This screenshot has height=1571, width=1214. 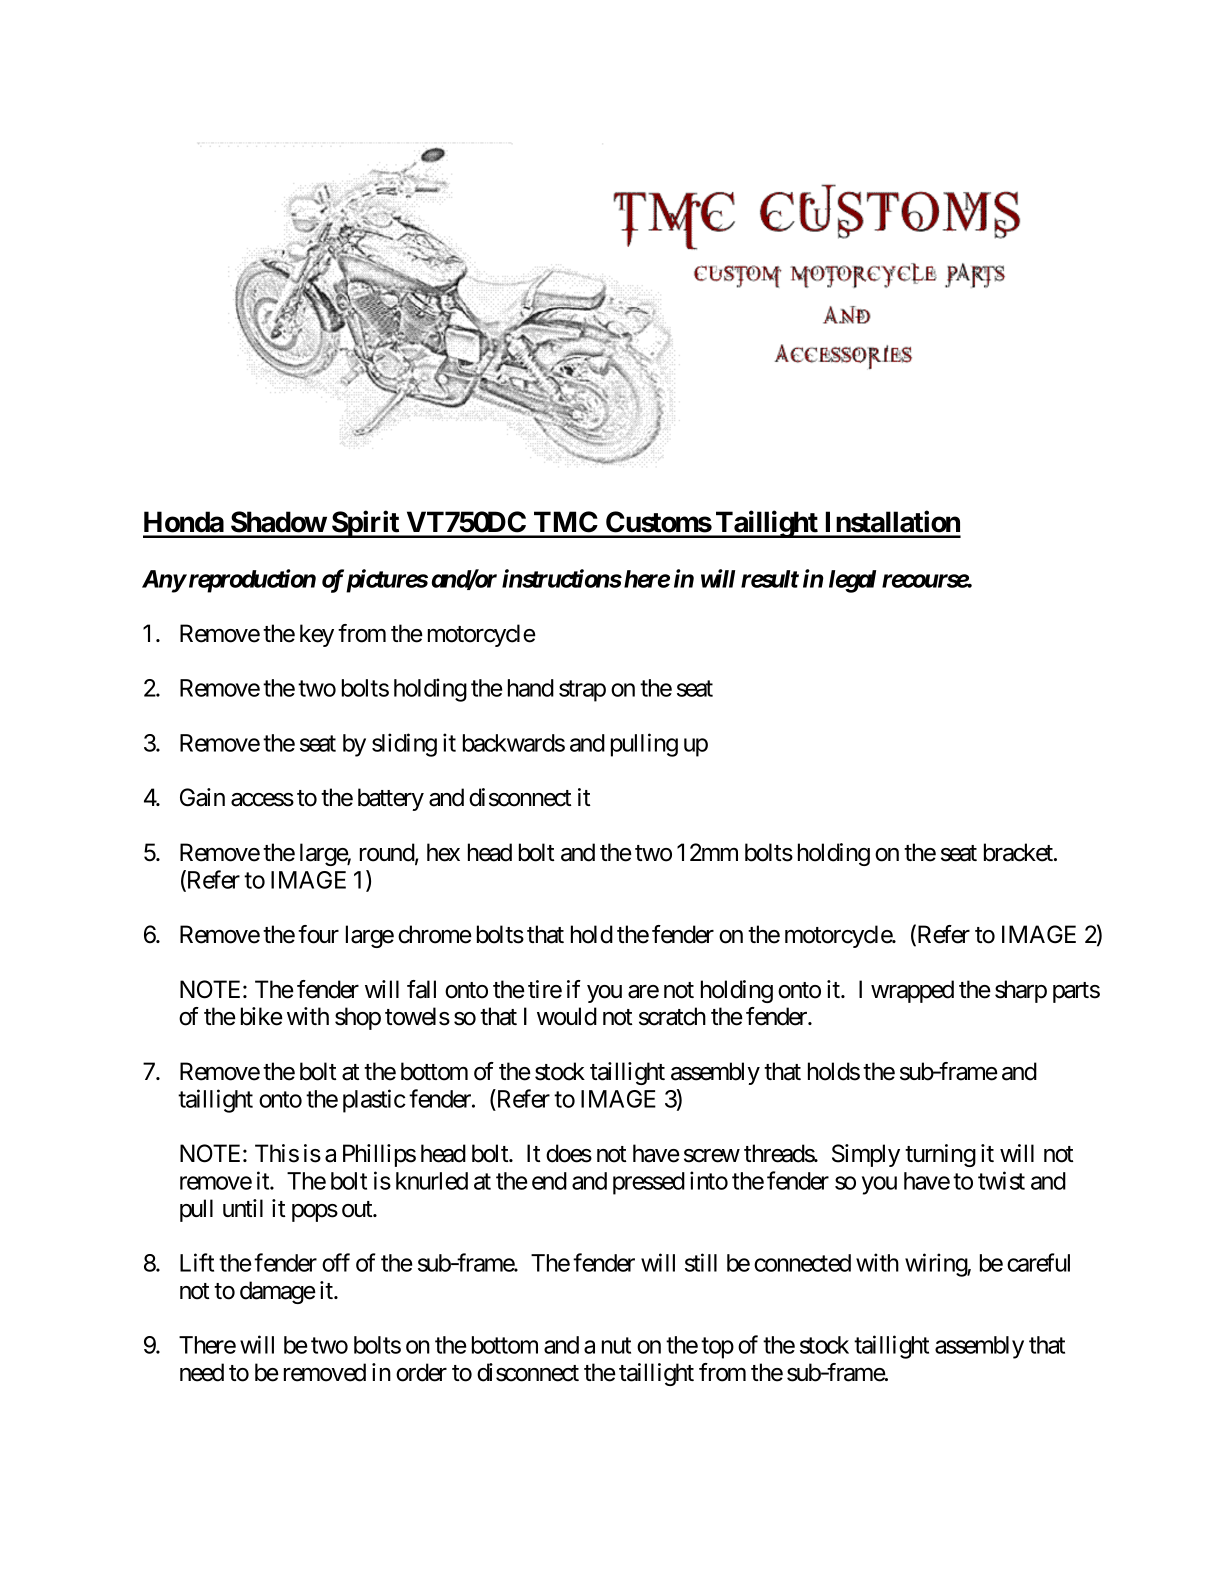 What do you see at coordinates (202, 1372) in the screenshot?
I see `need` at bounding box center [202, 1372].
